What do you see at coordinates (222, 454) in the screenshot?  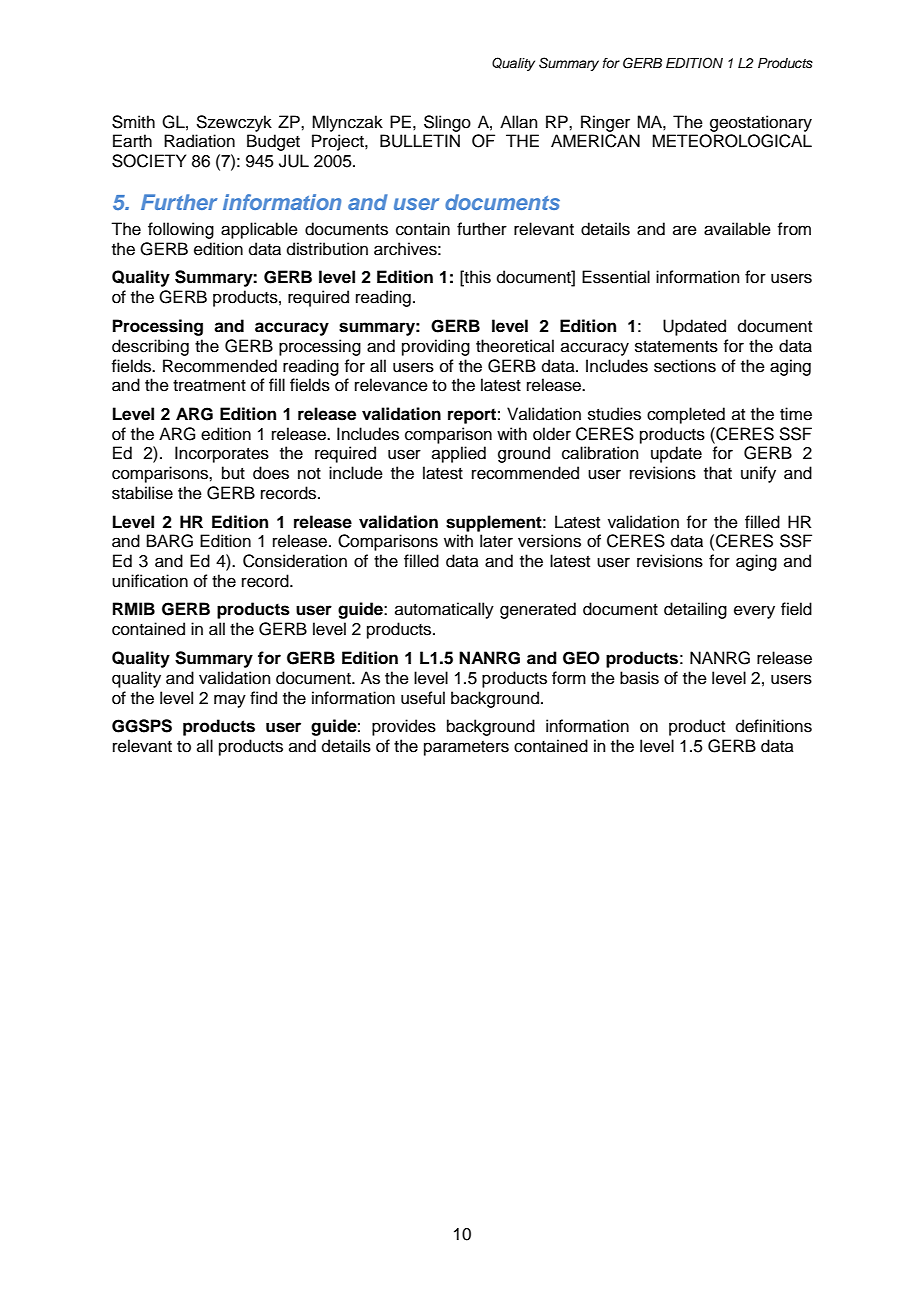 I see `Incorporates` at bounding box center [222, 454].
